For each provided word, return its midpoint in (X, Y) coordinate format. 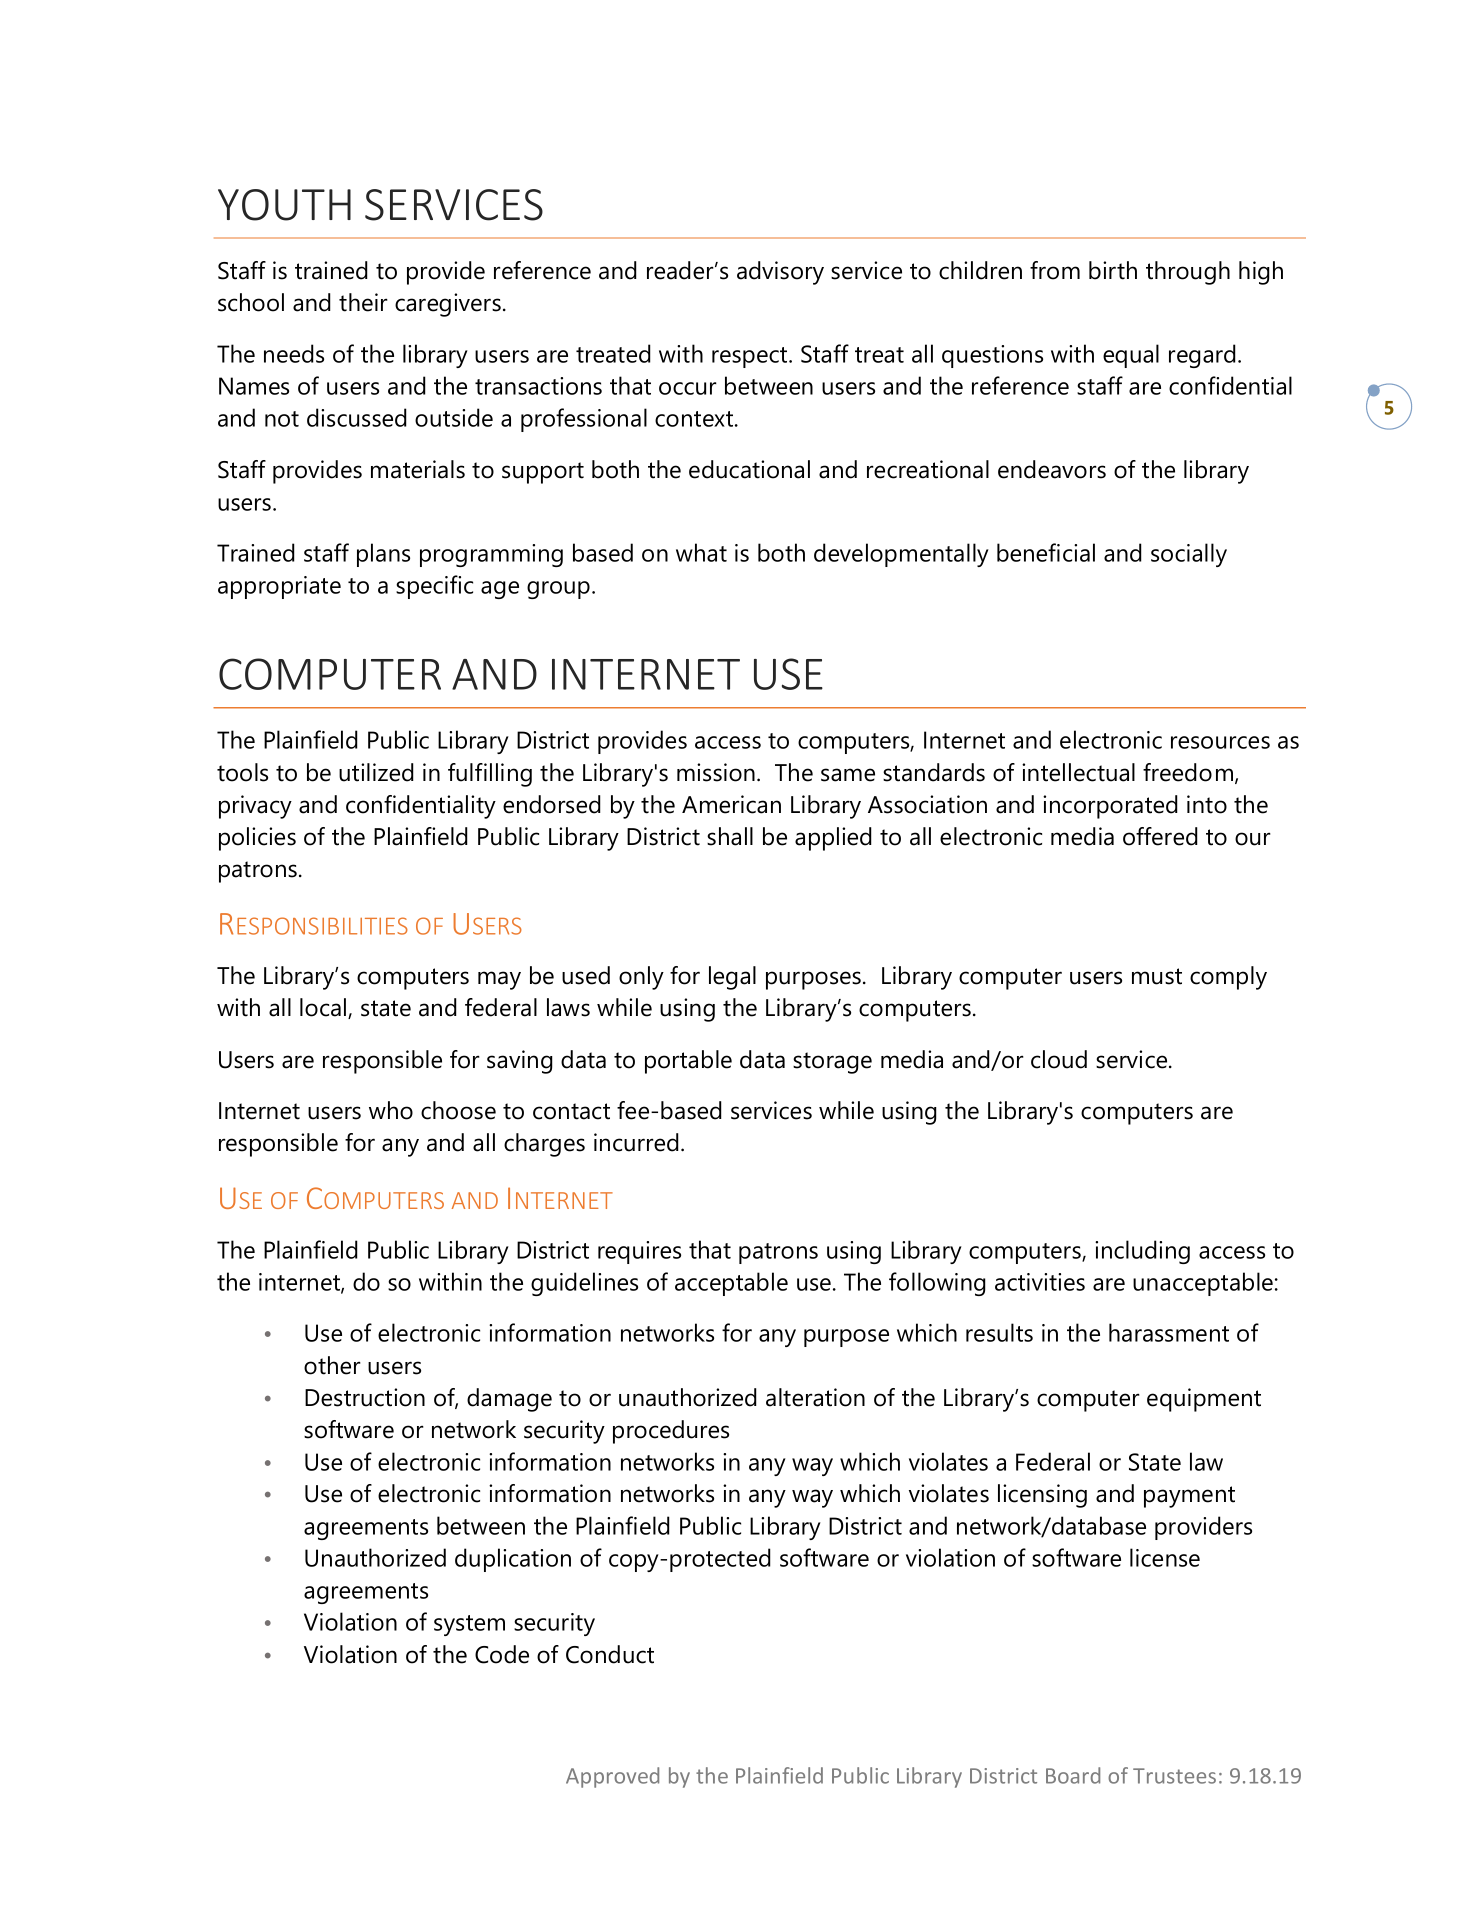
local (324, 1008)
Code (502, 1654)
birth (1113, 270)
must (1157, 976)
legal (732, 978)
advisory (780, 273)
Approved (612, 1777)
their (363, 302)
